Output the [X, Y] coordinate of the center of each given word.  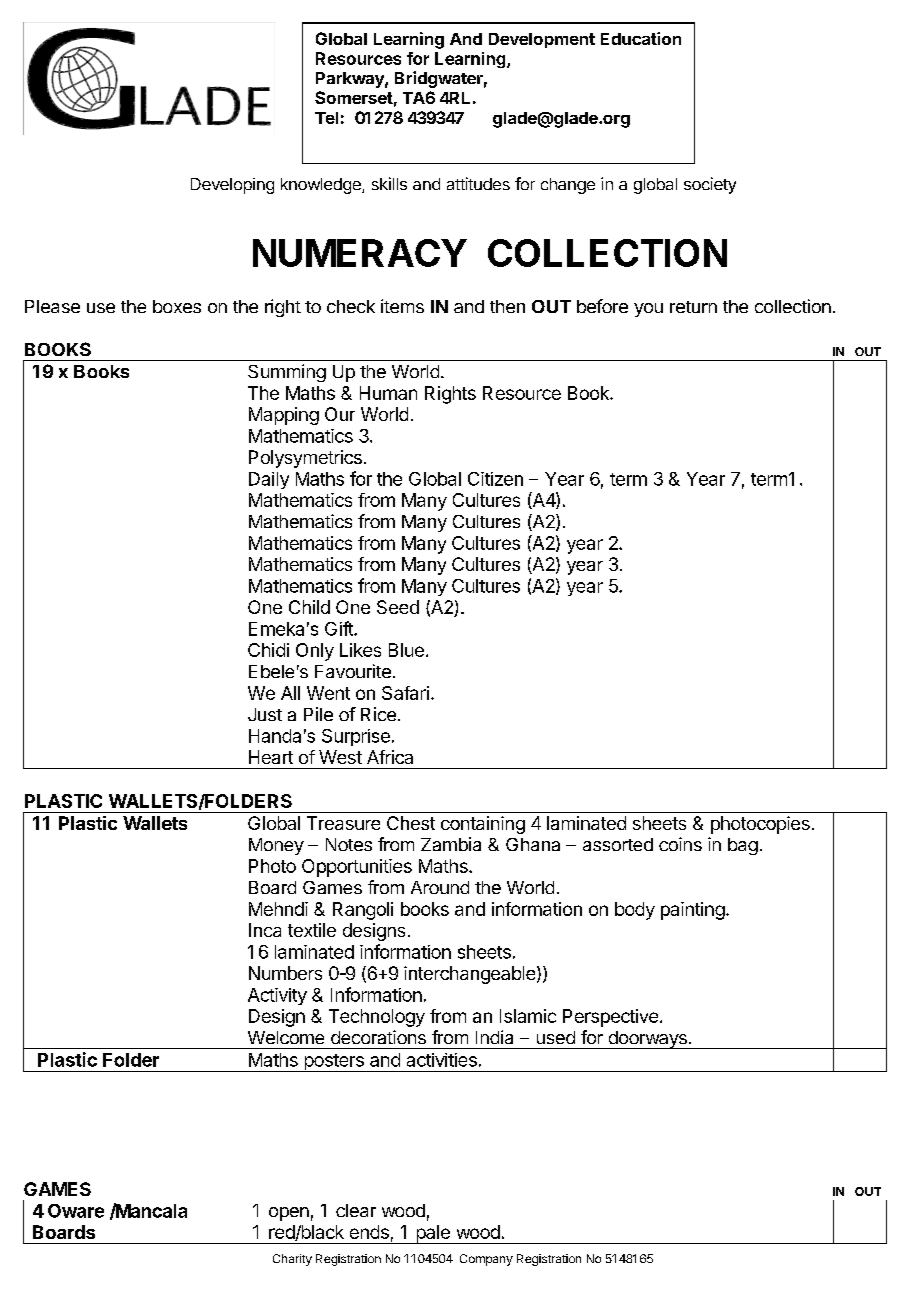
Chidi [268, 650]
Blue [406, 650]
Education [641, 38]
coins [680, 844]
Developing [232, 186]
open [289, 1214]
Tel [326, 118]
